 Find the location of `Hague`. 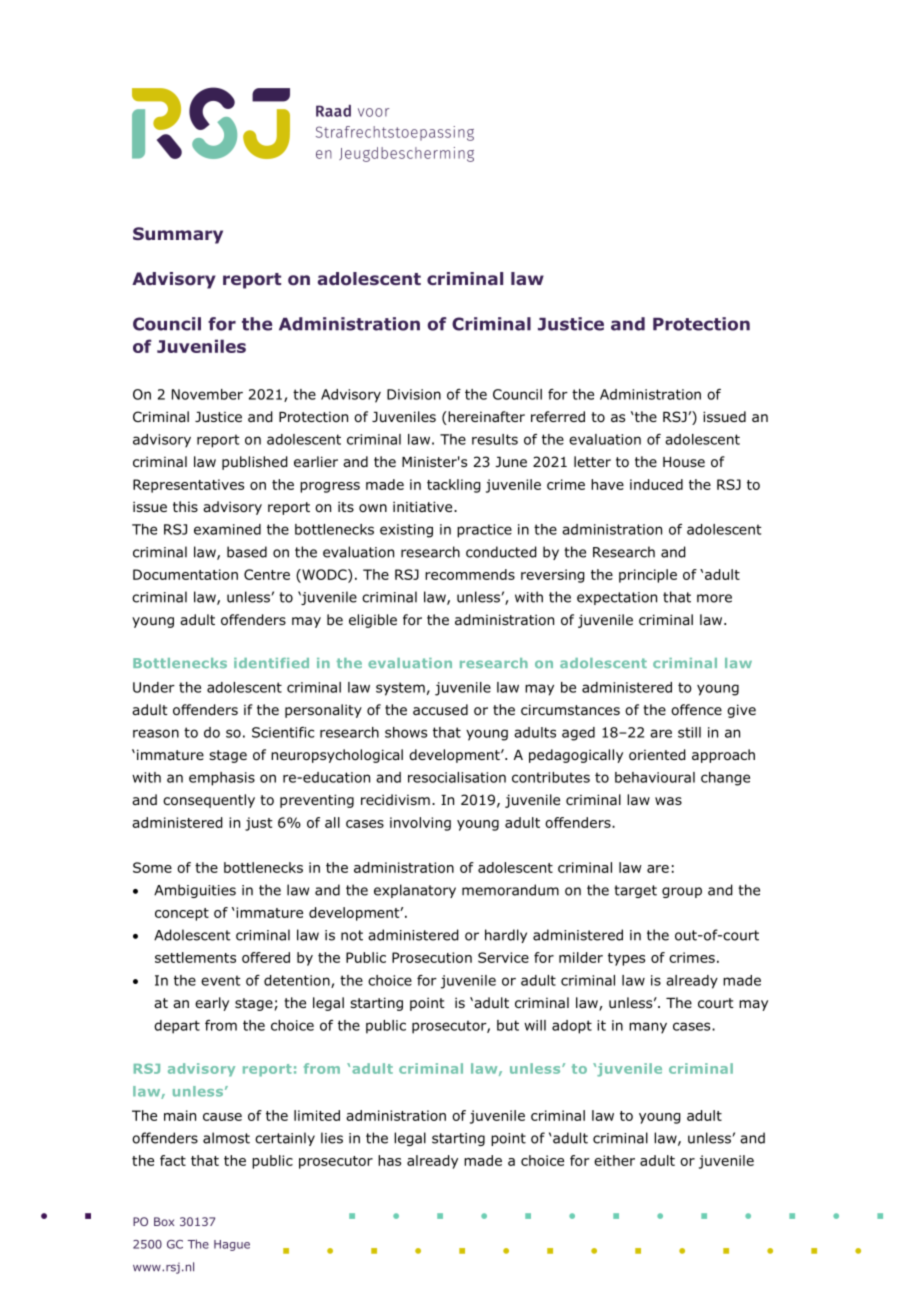

Hague is located at coordinates (232, 1245).
